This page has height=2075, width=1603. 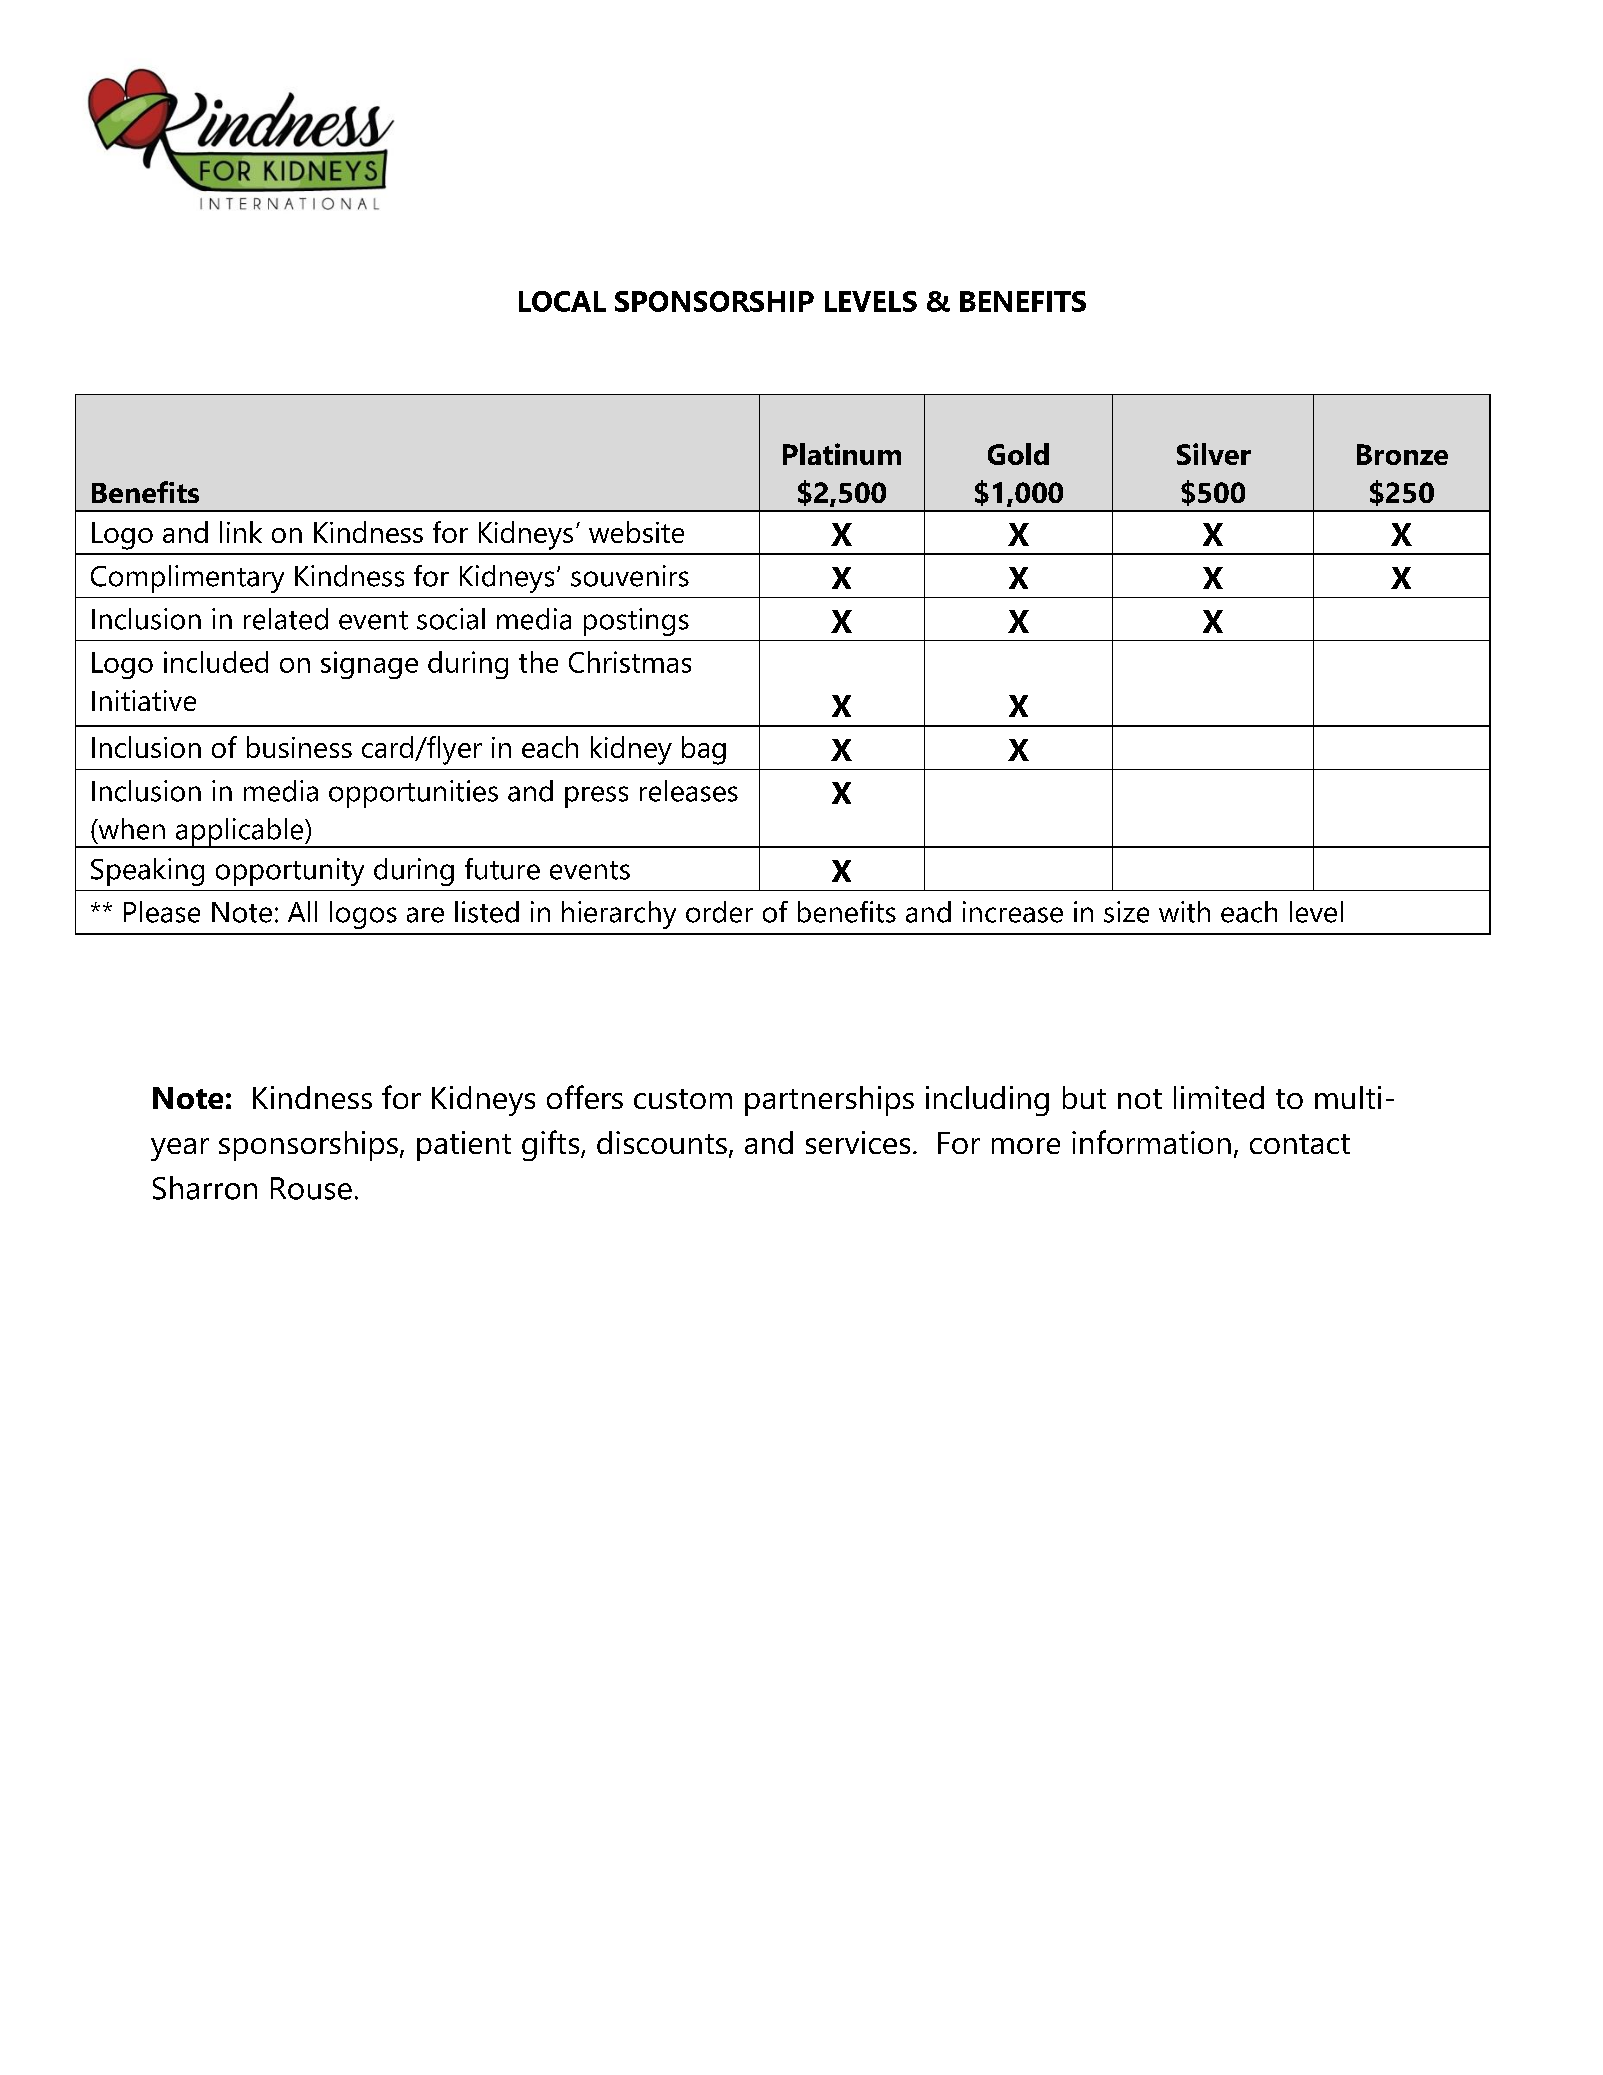 I want to click on services, so click(x=858, y=1142).
